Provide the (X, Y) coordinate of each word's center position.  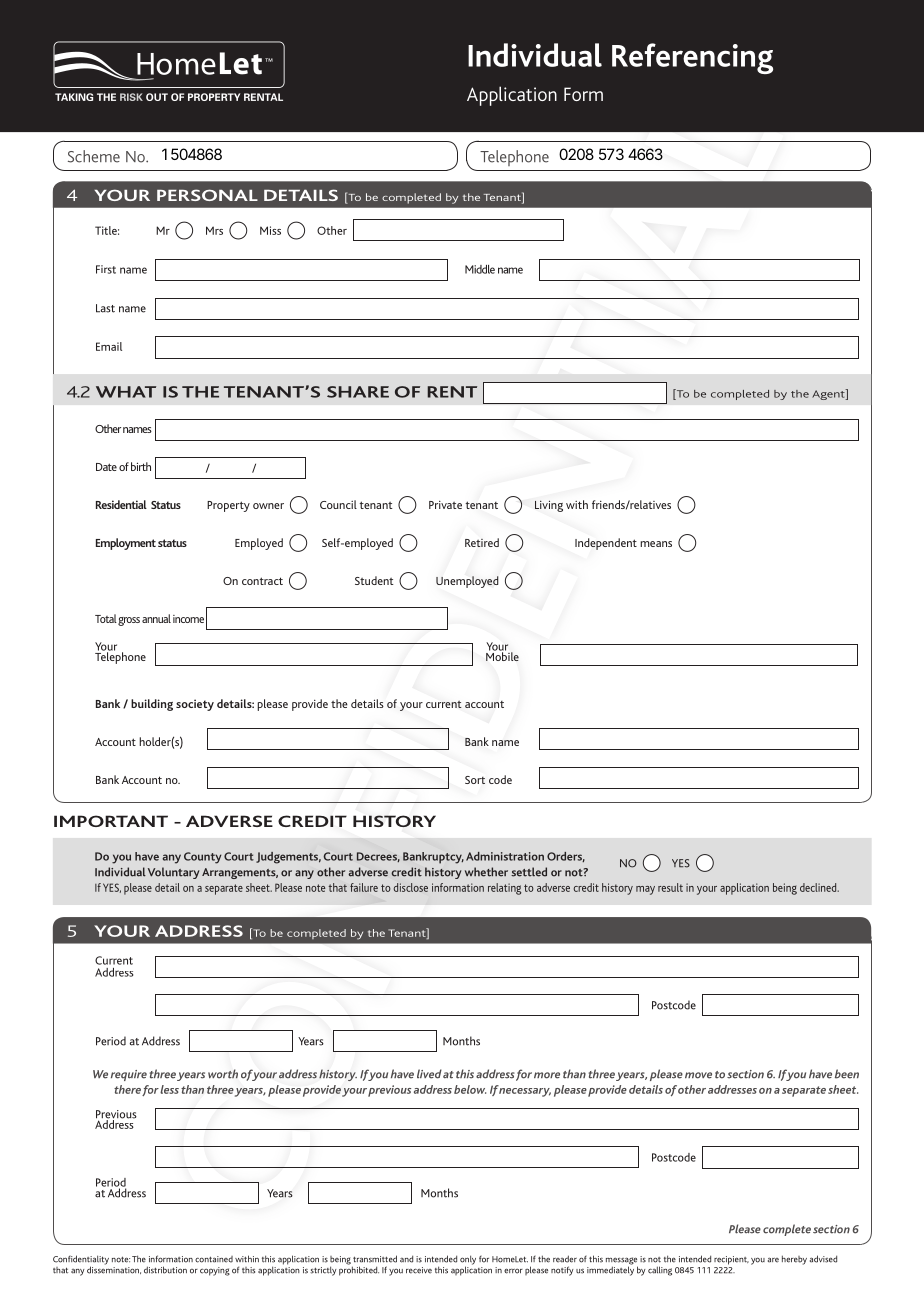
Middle (480, 269)
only (468, 1261)
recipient (731, 1260)
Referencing (692, 58)
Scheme (94, 156)
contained (214, 1259)
